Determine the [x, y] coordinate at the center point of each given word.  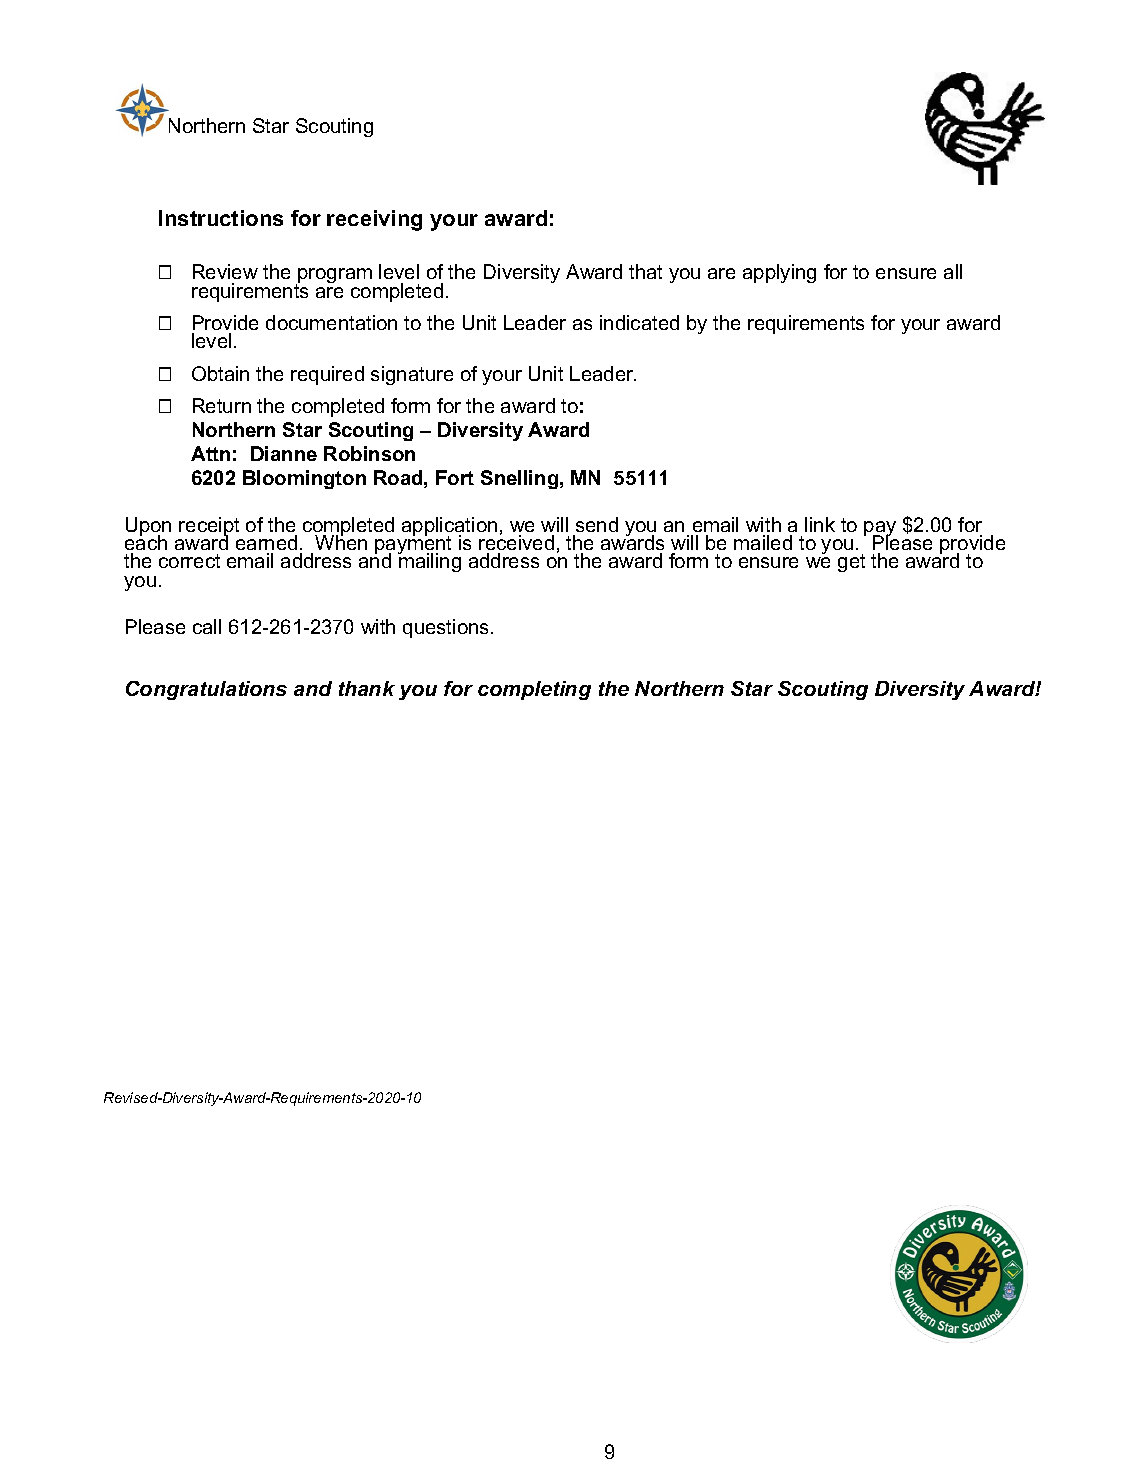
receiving [374, 220]
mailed [763, 542]
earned [266, 542]
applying [779, 273]
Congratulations [206, 690]
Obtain [220, 373]
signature [412, 375]
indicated [639, 322]
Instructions [221, 218]
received [516, 542]
